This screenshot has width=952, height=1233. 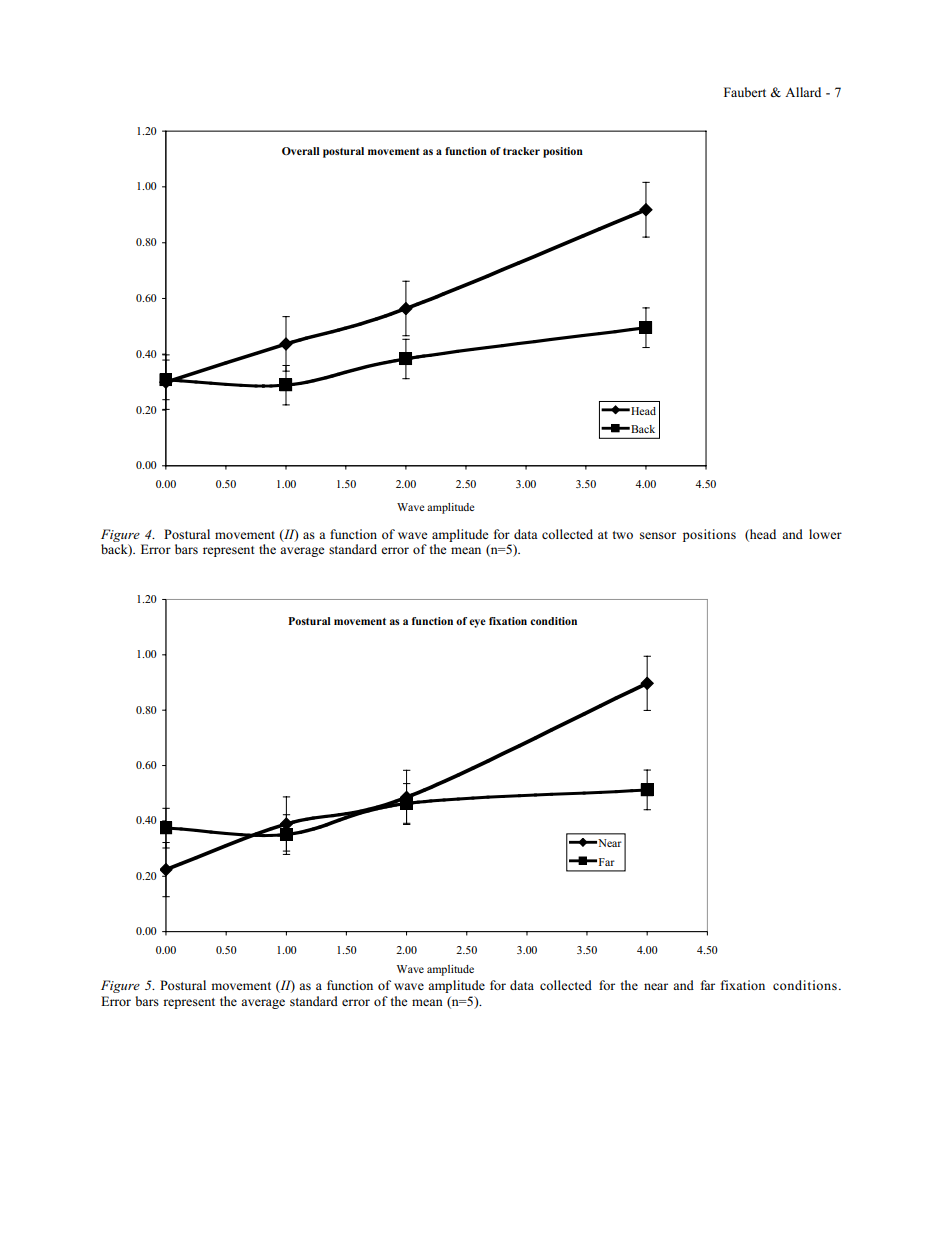 I want to click on eye, so click(x=477, y=623).
